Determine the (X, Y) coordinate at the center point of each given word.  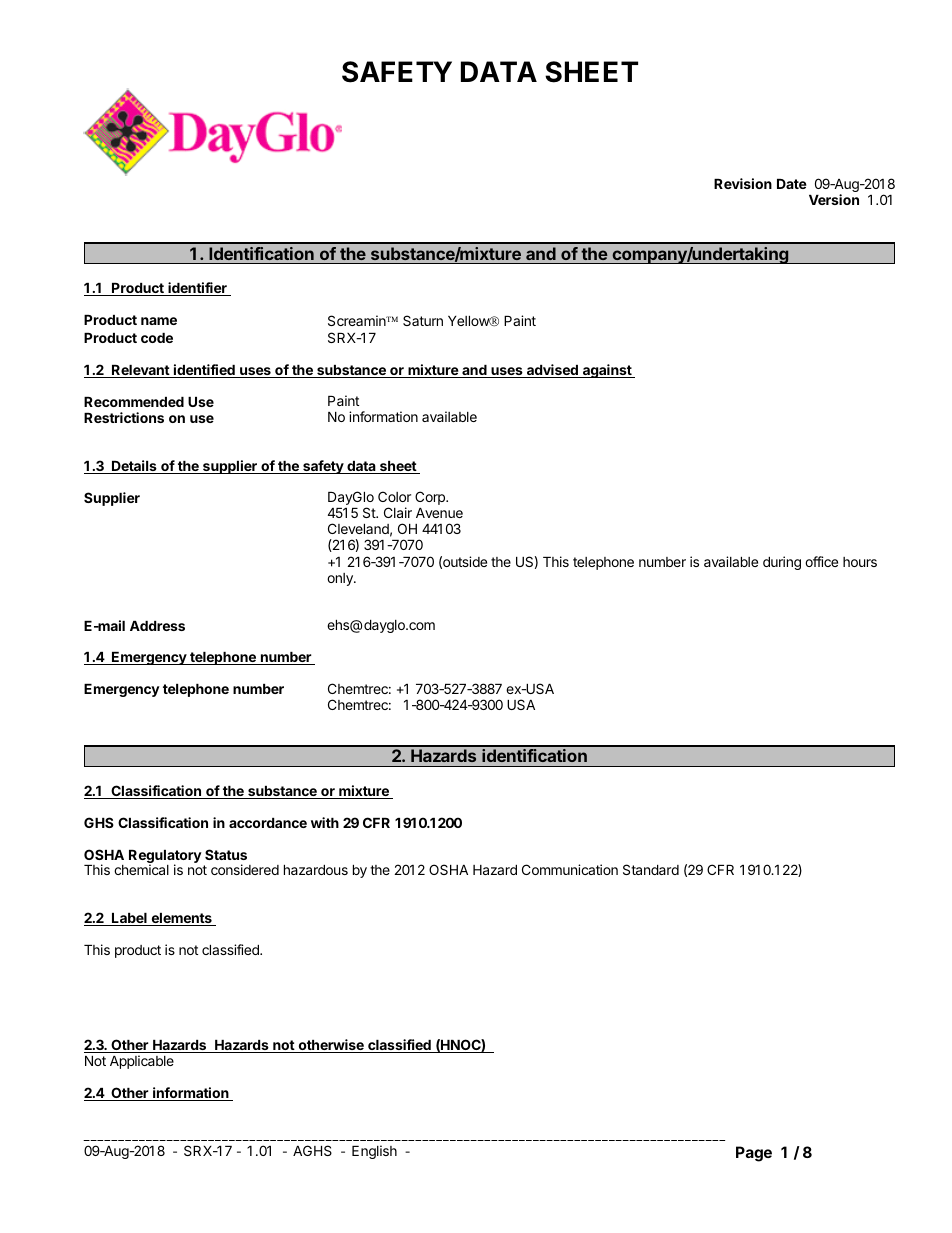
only (341, 579)
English (374, 1152)
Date (792, 184)
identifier (197, 289)
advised (552, 371)
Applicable (142, 1062)
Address (157, 626)
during (782, 563)
